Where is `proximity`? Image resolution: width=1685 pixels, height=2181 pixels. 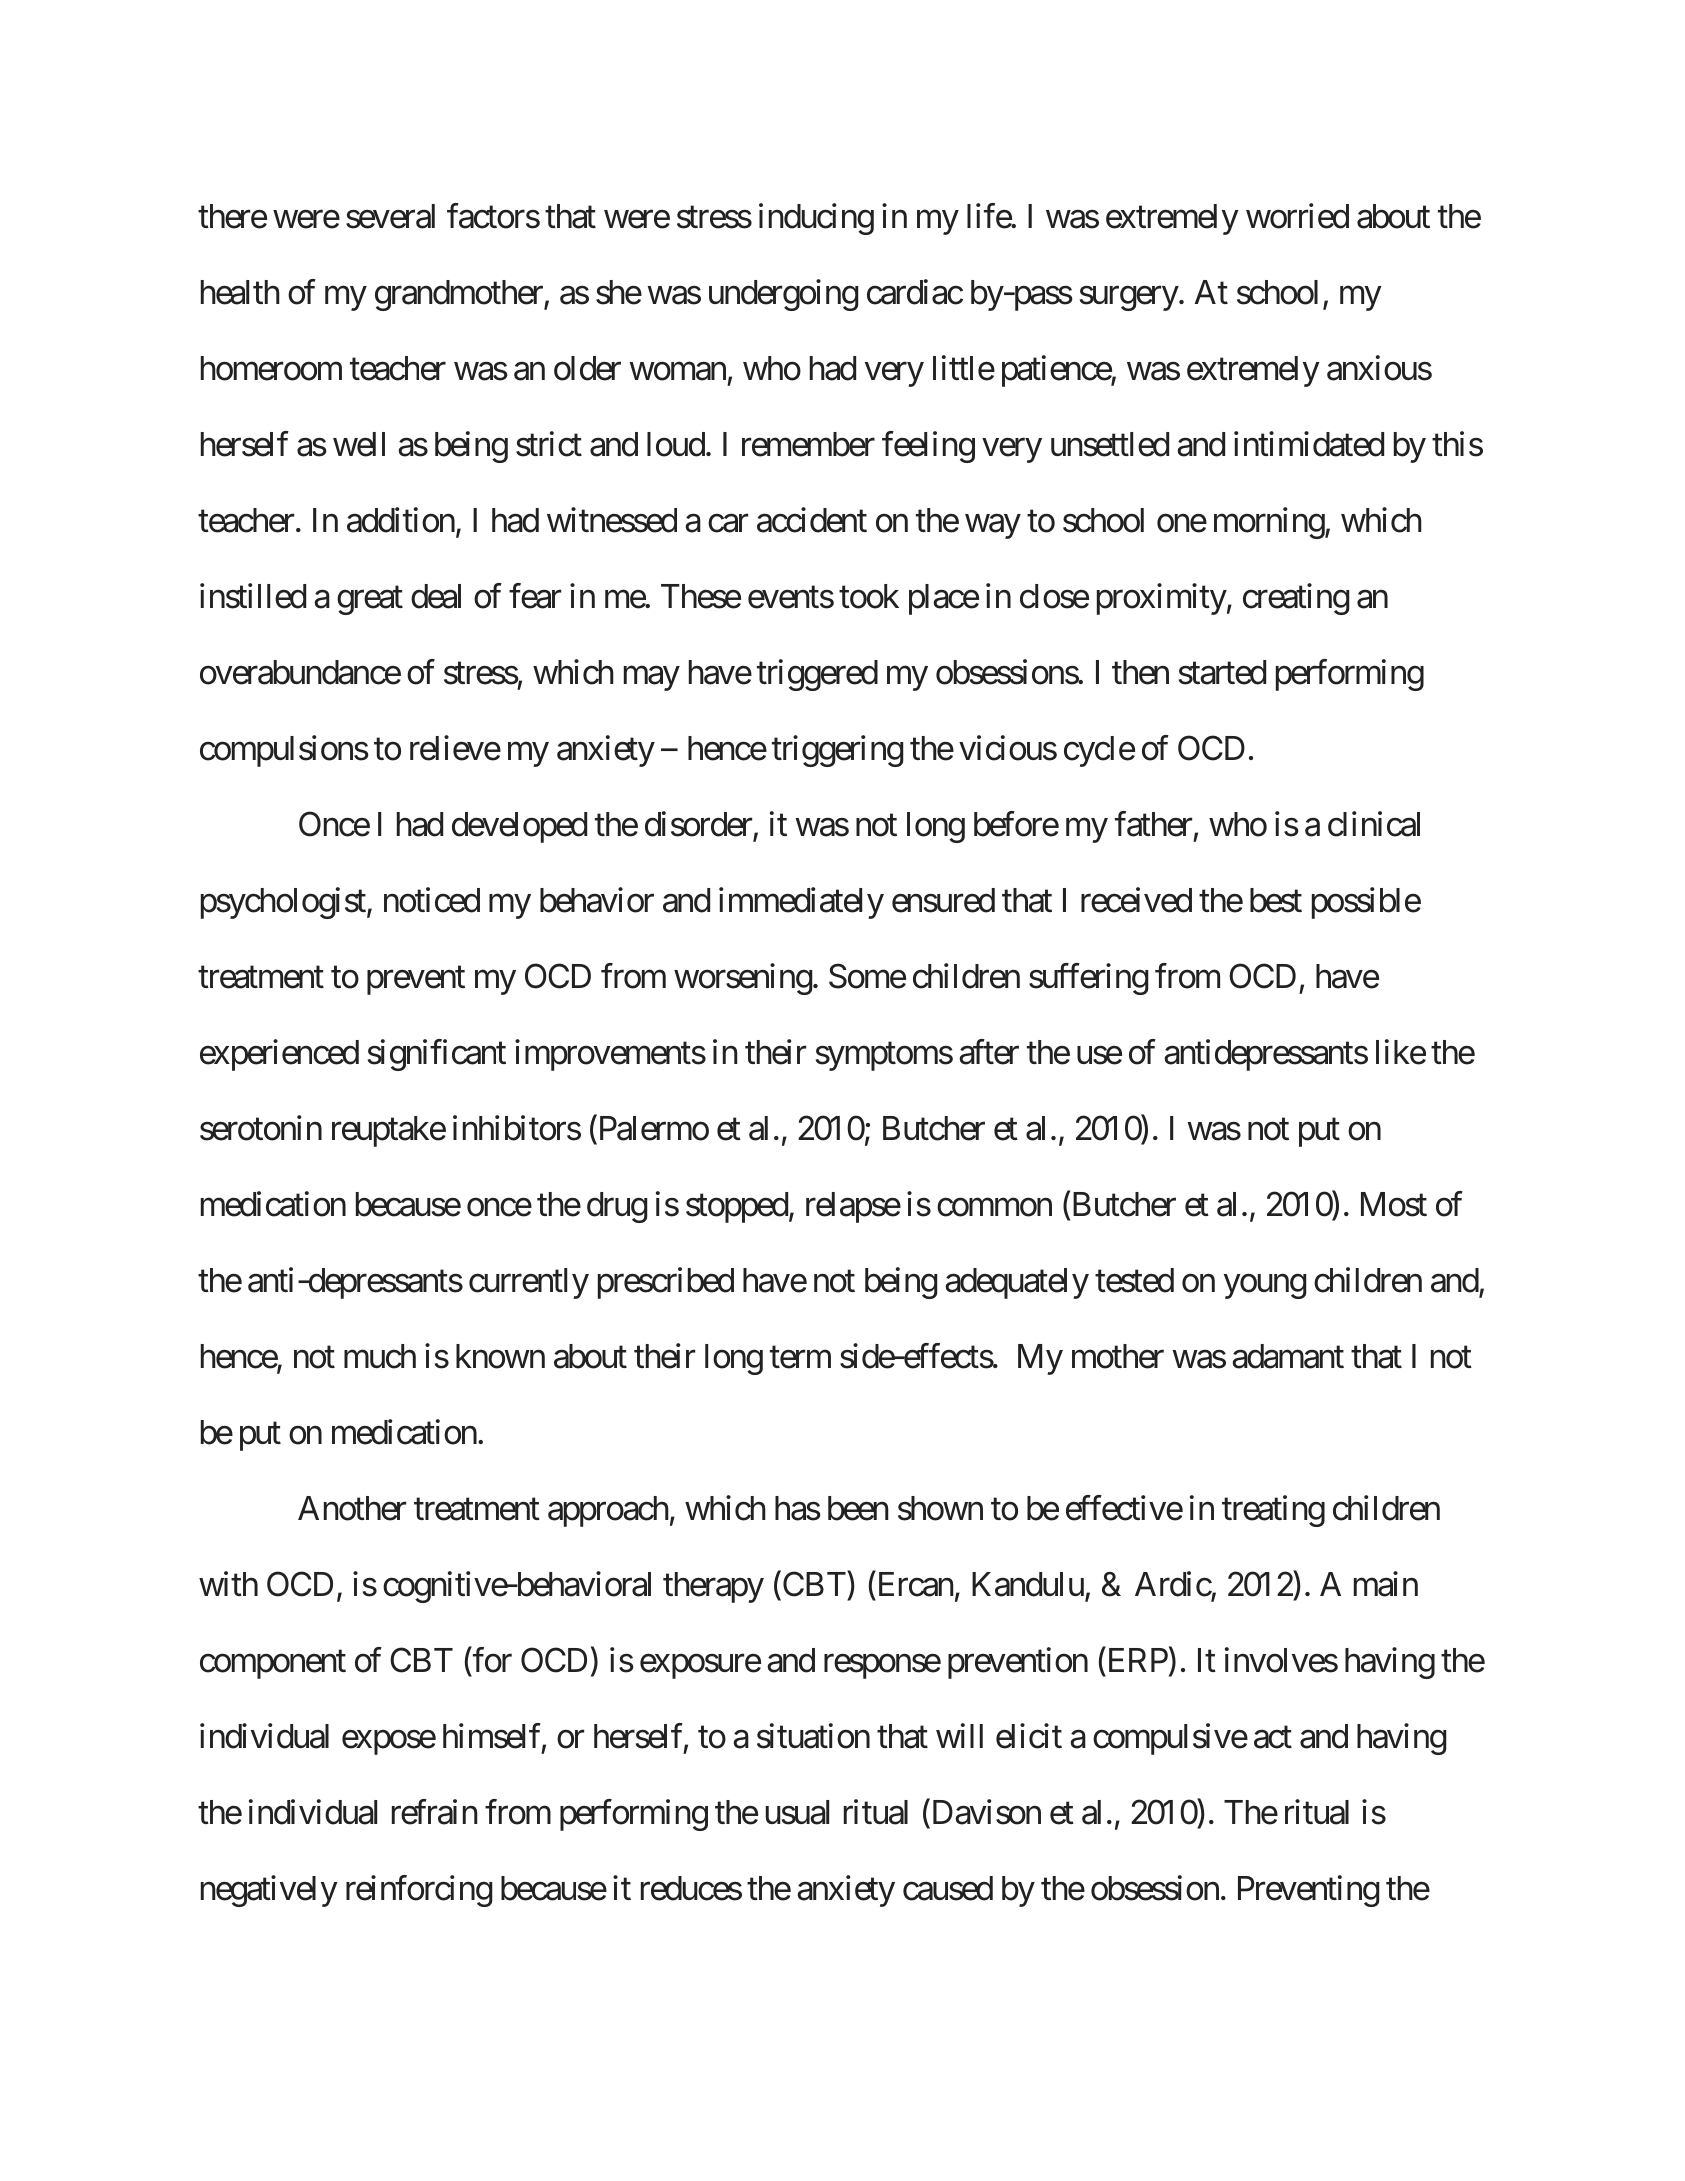
proximity is located at coordinates (1162, 599).
